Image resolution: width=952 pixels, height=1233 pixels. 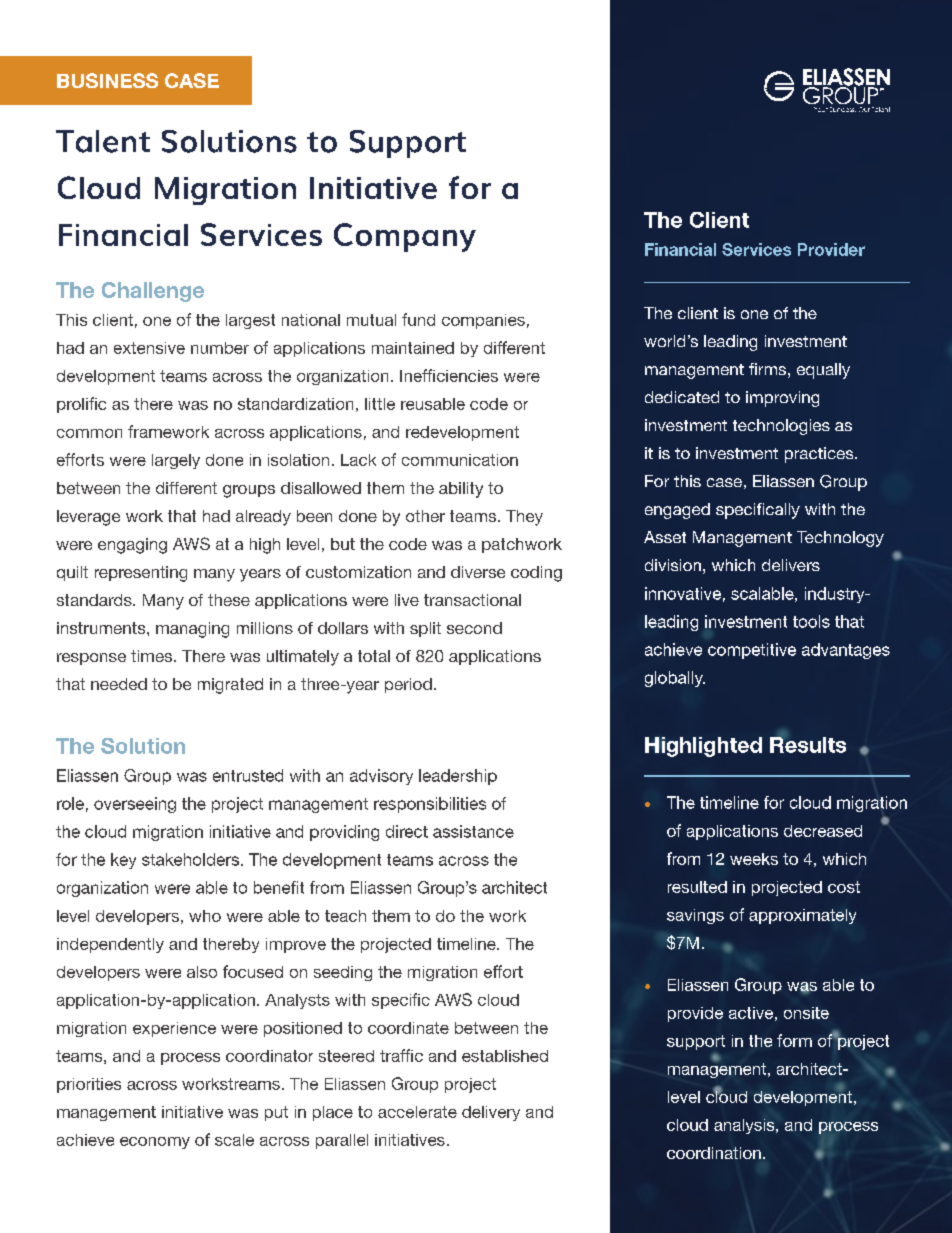 What do you see at coordinates (155, 1143) in the screenshot?
I see `economy` at bounding box center [155, 1143].
